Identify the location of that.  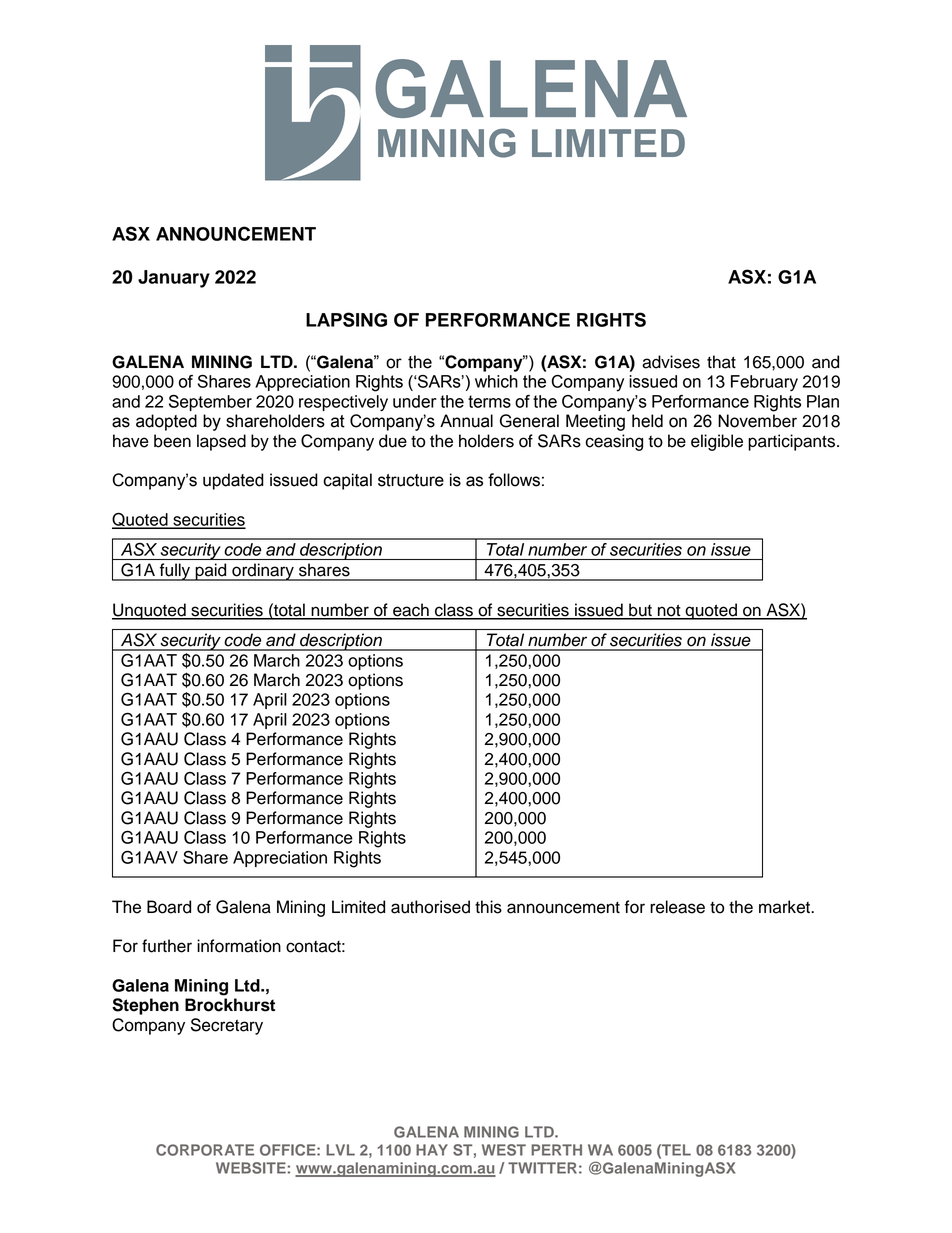
(721, 362).
